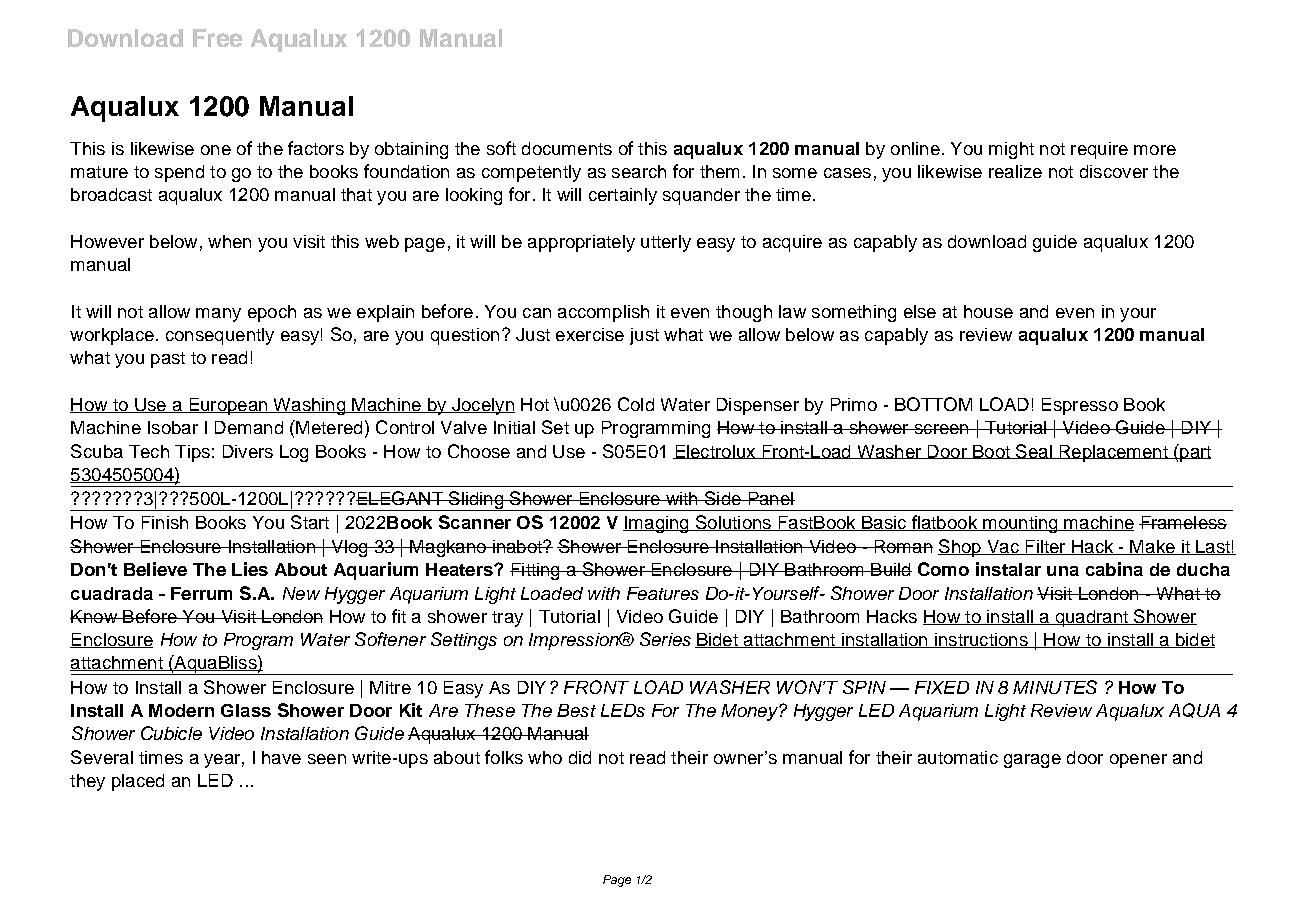  I want to click on did, so click(580, 757).
